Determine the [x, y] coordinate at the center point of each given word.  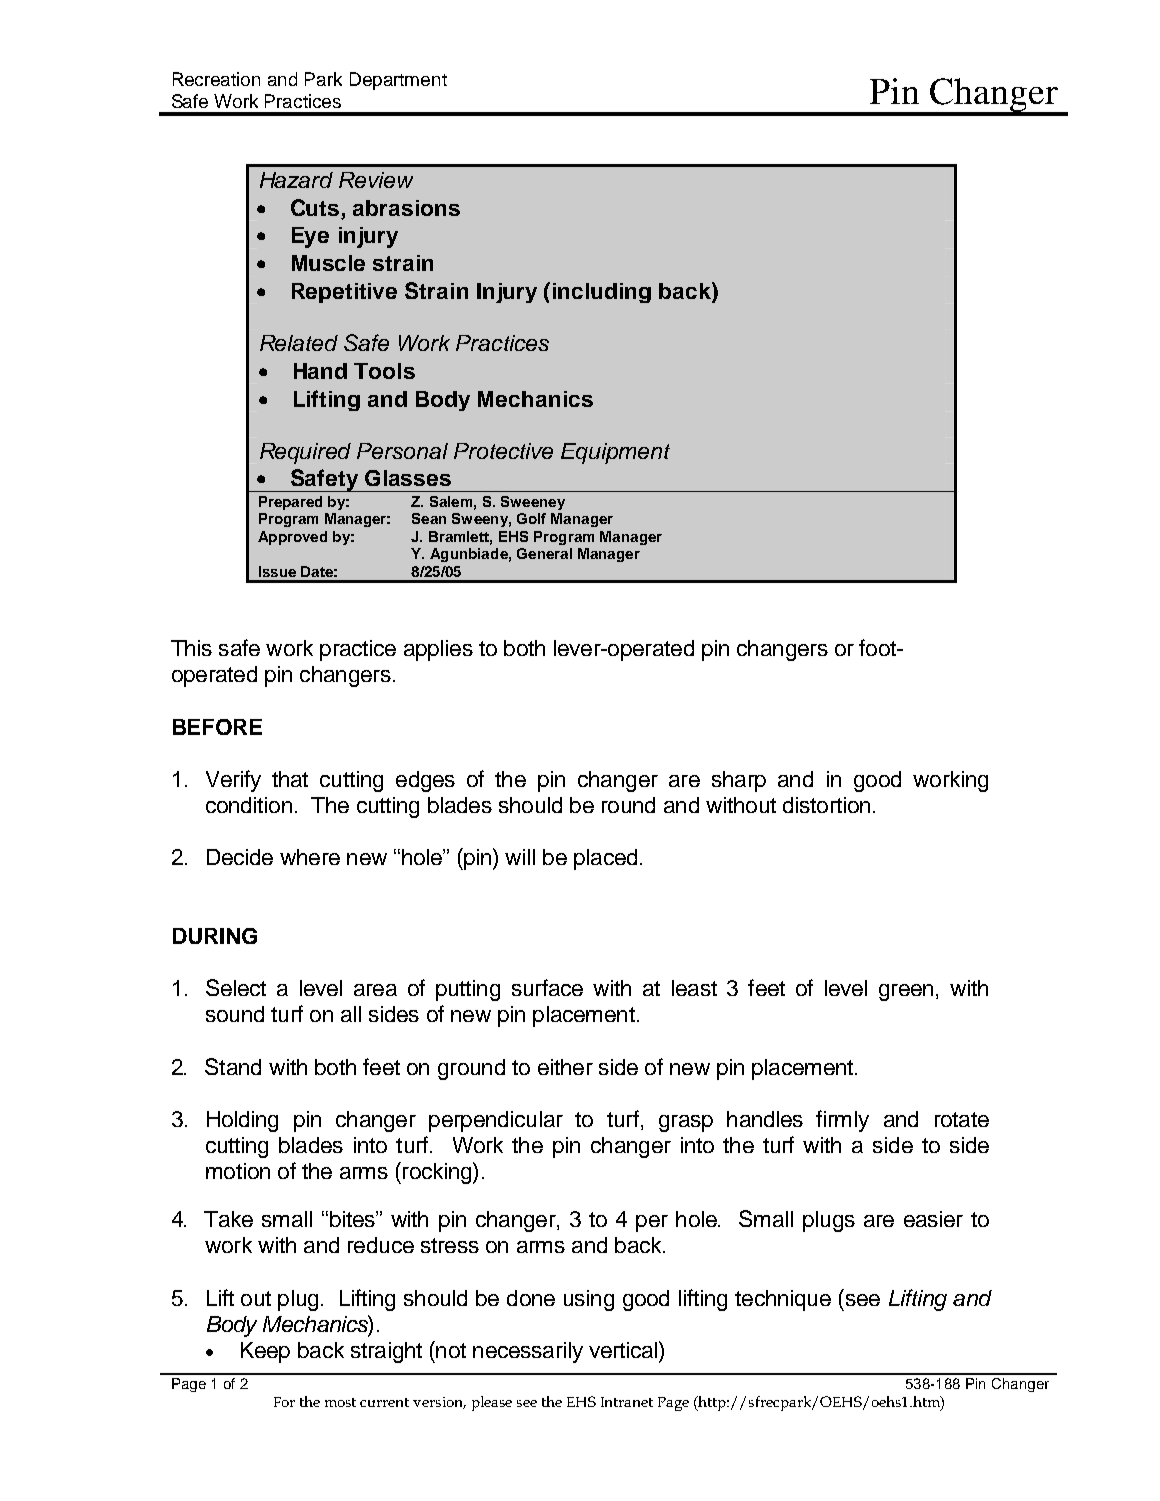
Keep [265, 1352]
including [602, 293]
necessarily [528, 1352]
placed [605, 859]
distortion [826, 805]
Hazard [296, 180]
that [290, 779]
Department [398, 81]
